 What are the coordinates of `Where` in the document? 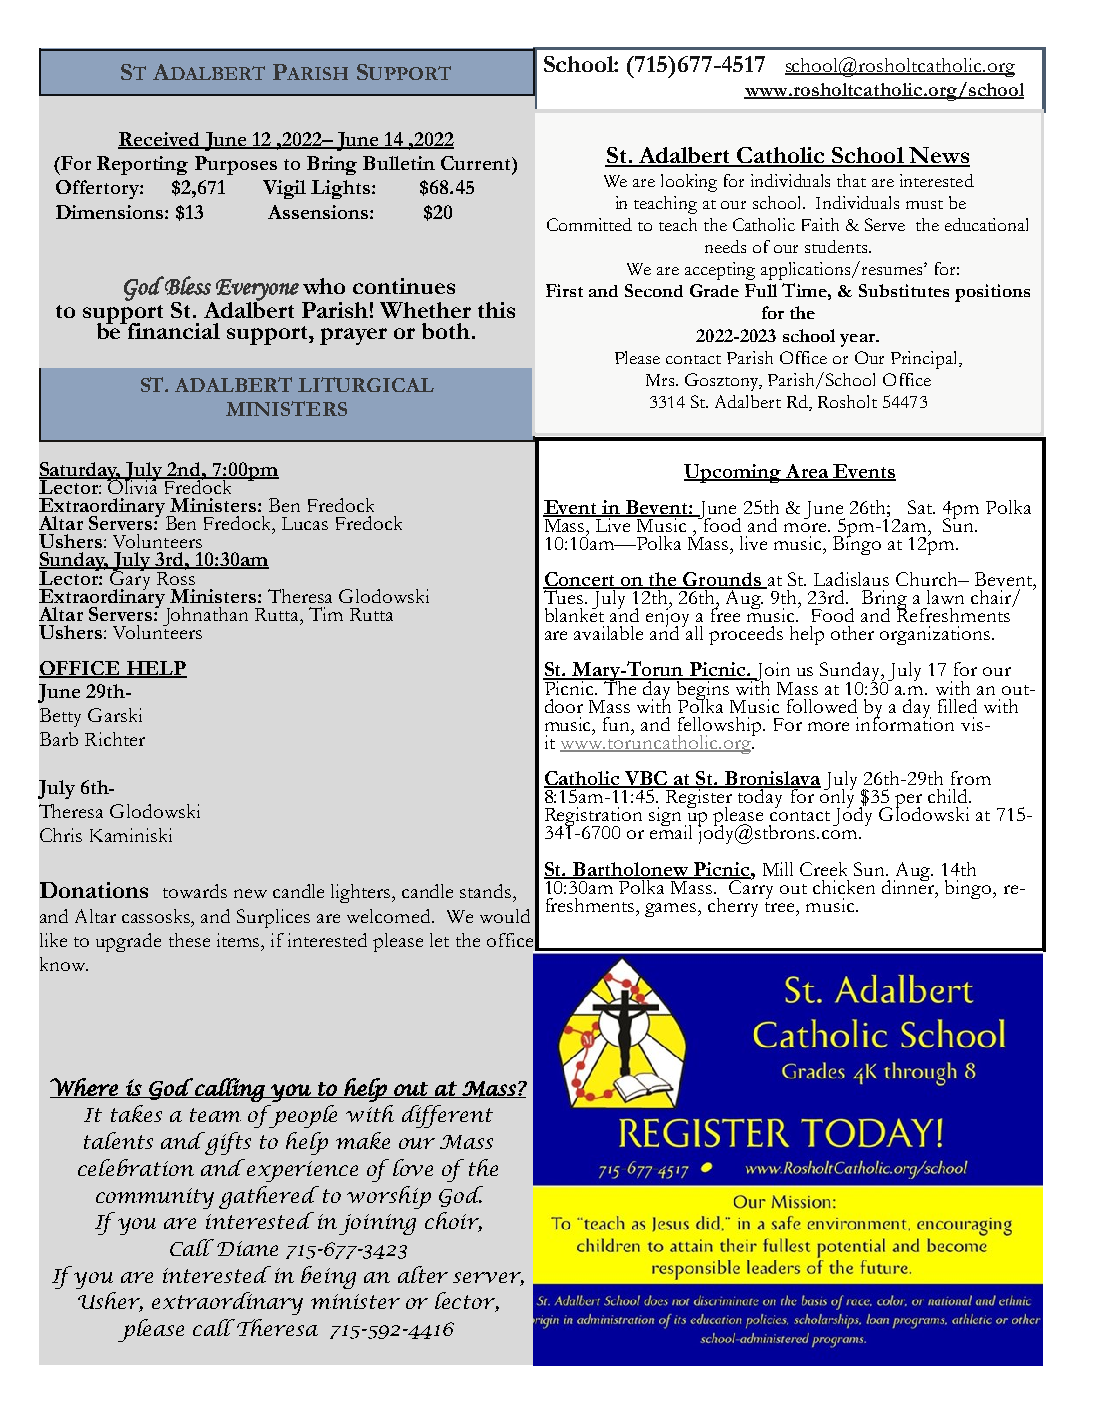 It's located at (85, 1088).
